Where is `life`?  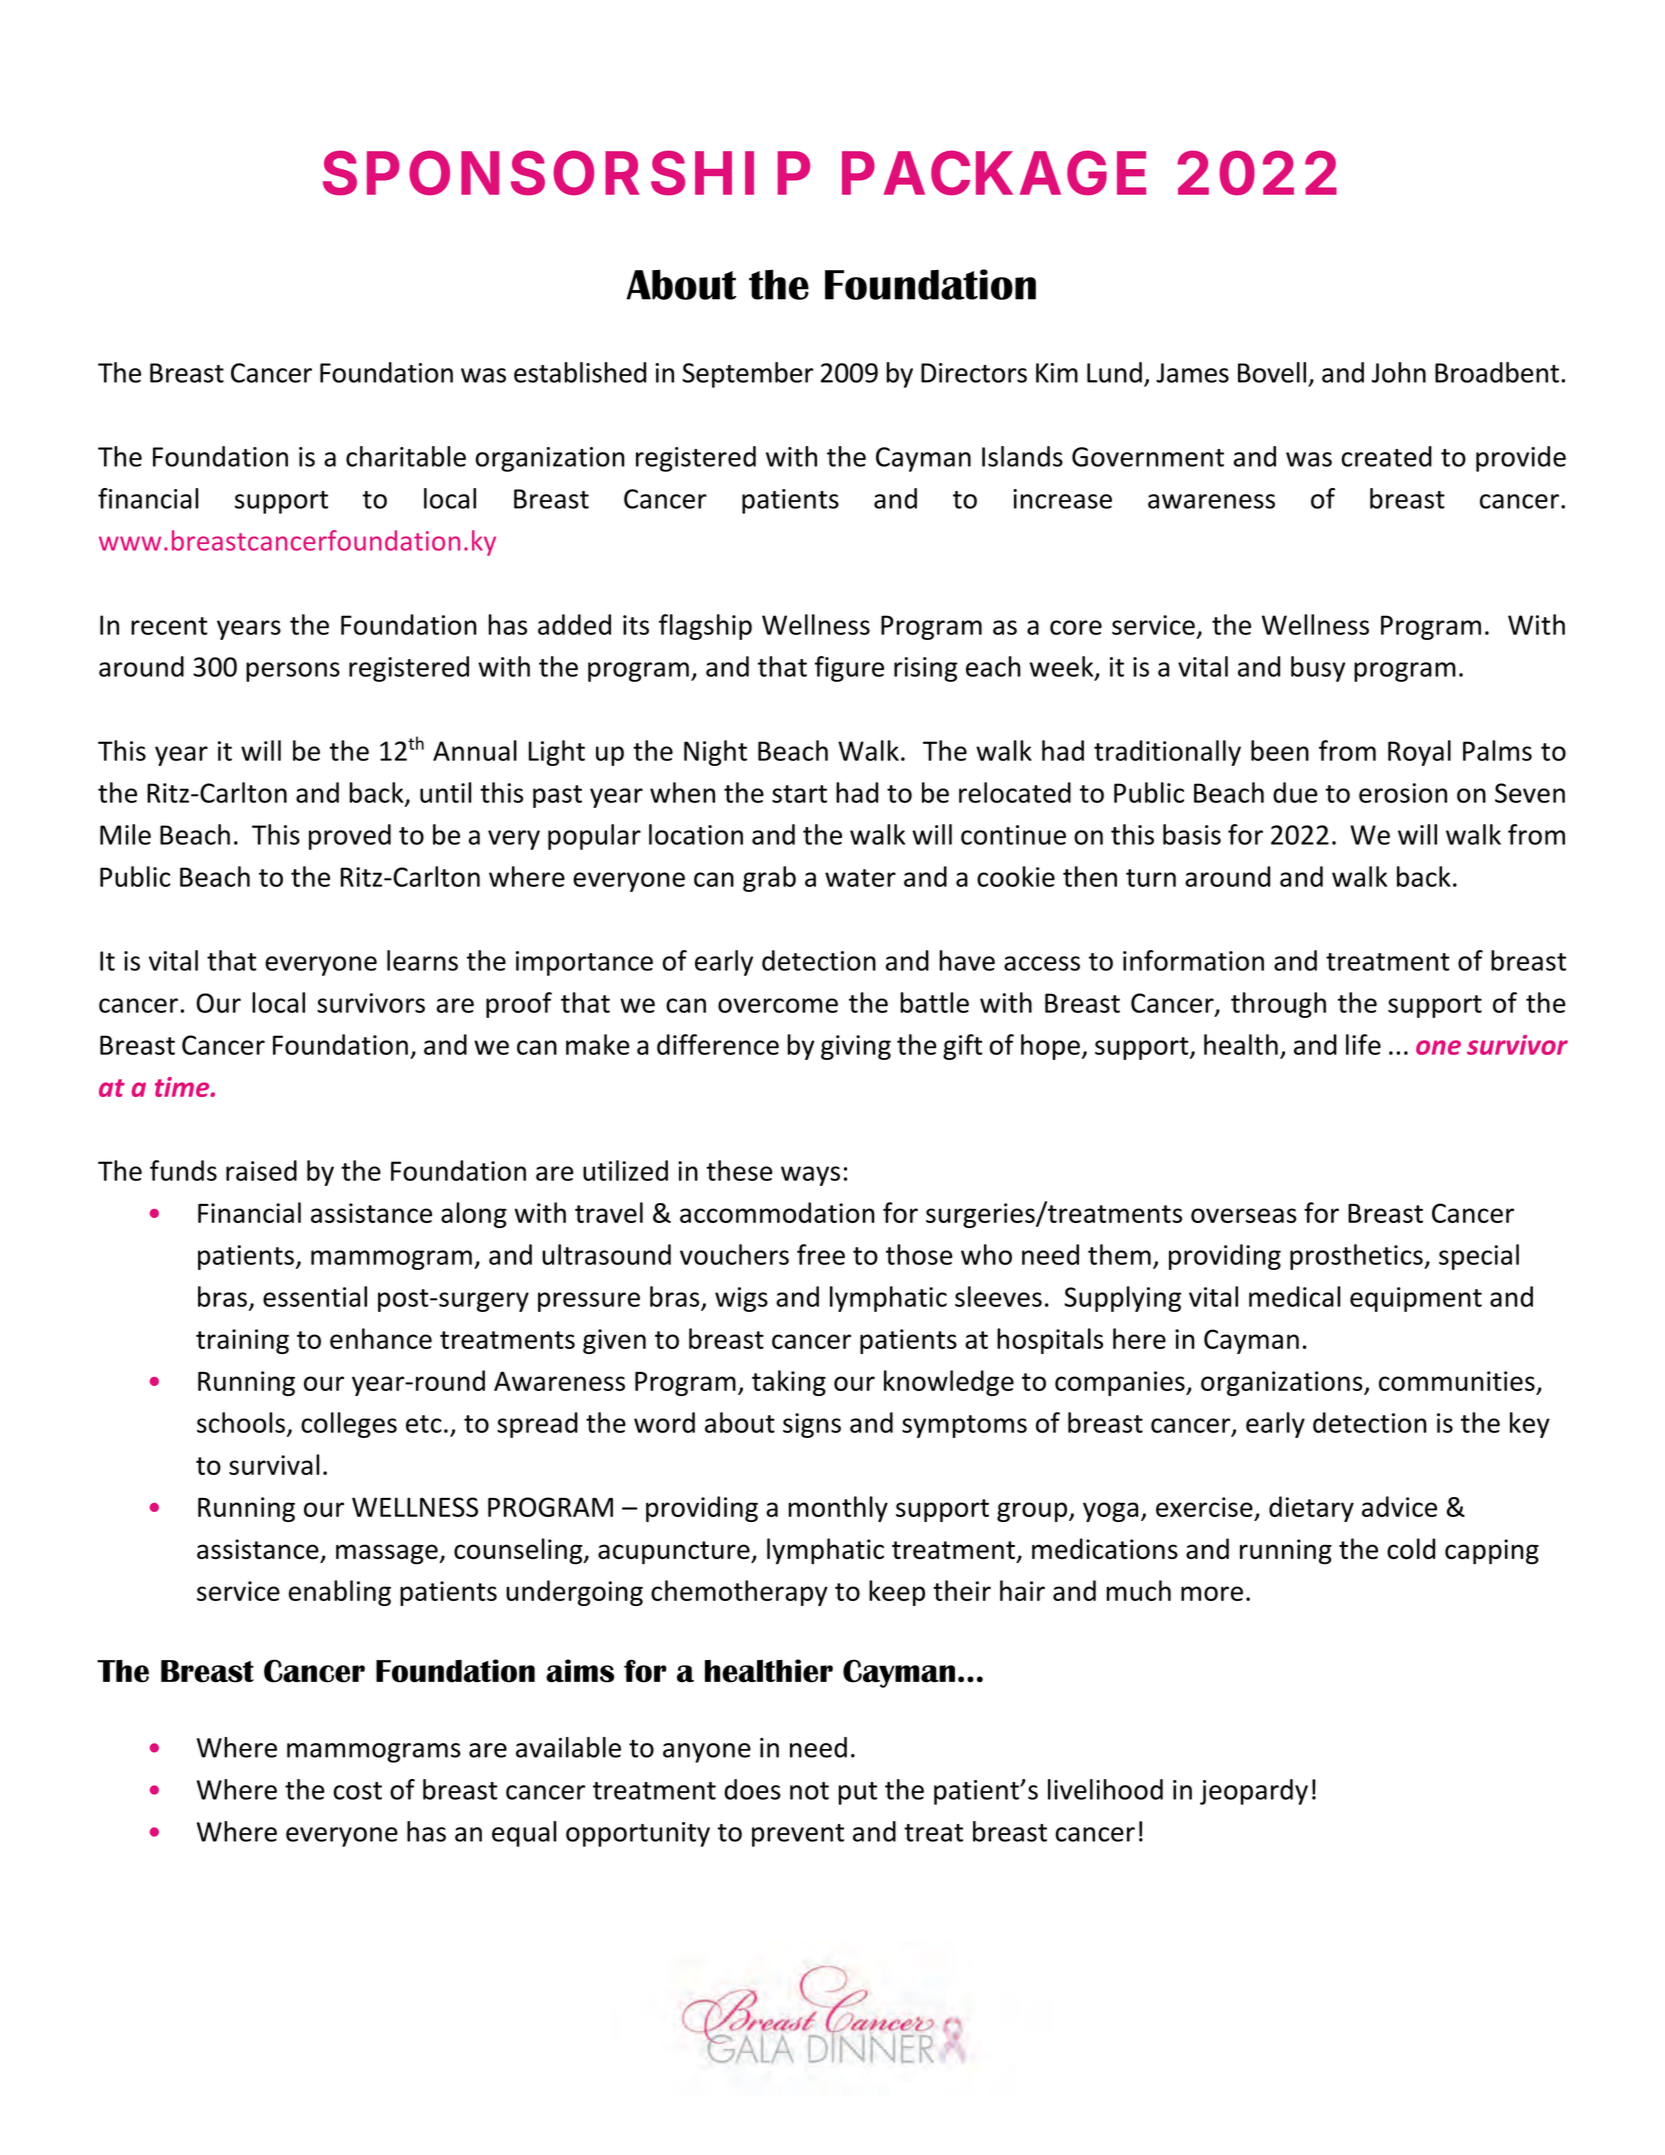 life is located at coordinates (1363, 1044).
